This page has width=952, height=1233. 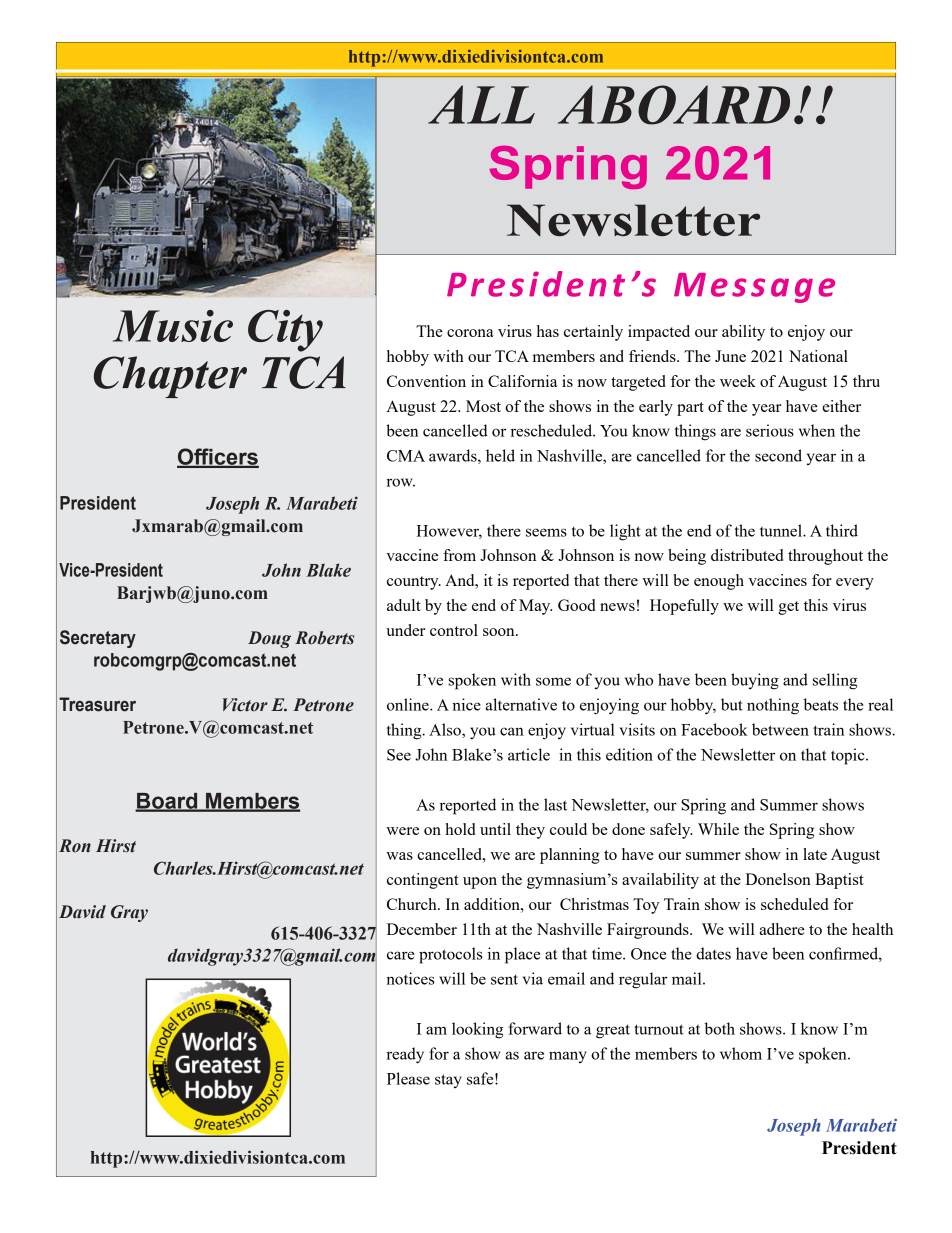 What do you see at coordinates (825, 557) in the page?
I see `throughout` at bounding box center [825, 557].
